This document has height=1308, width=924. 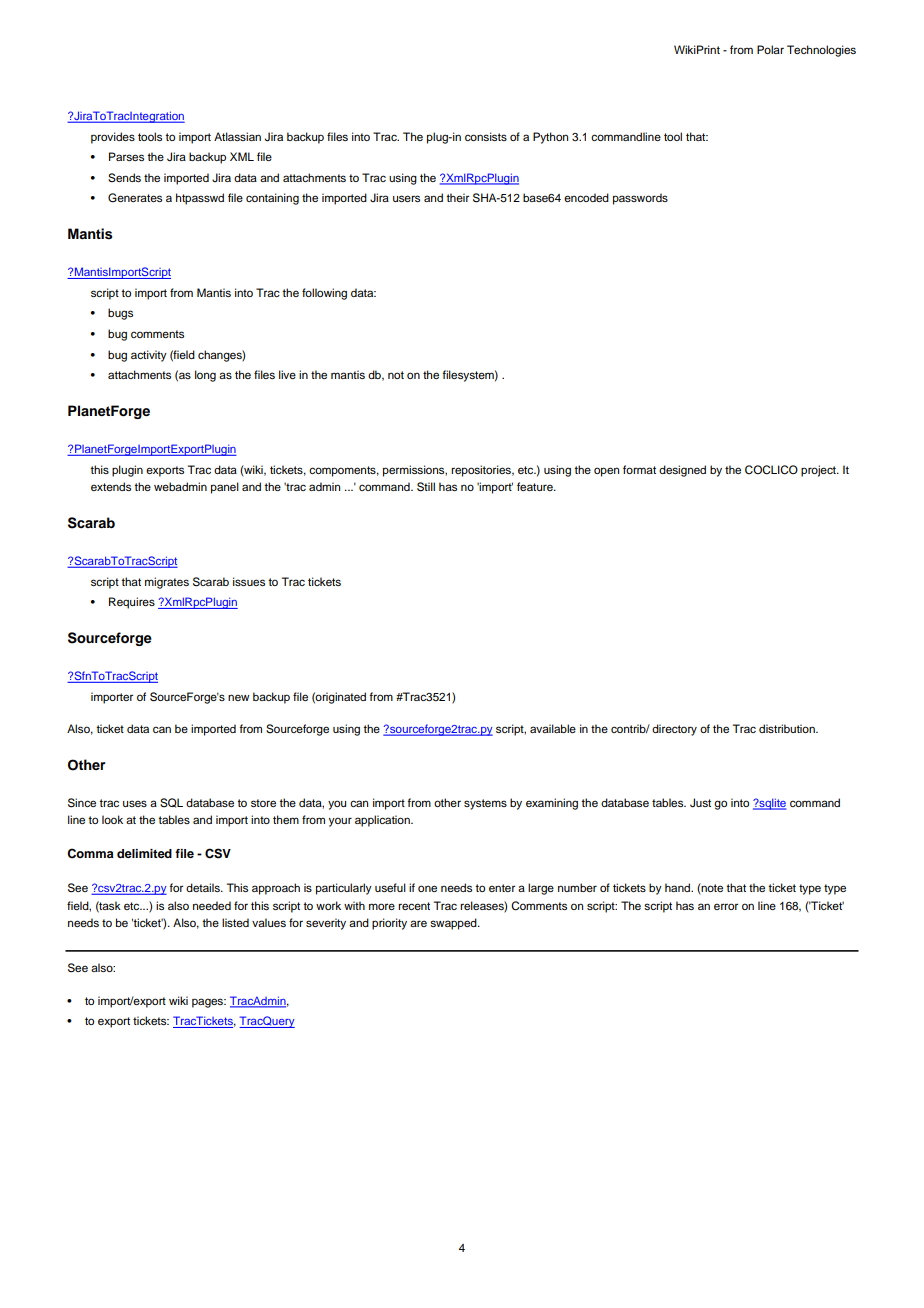 What do you see at coordinates (454, 924) in the document?
I see `swapped` at bounding box center [454, 924].
